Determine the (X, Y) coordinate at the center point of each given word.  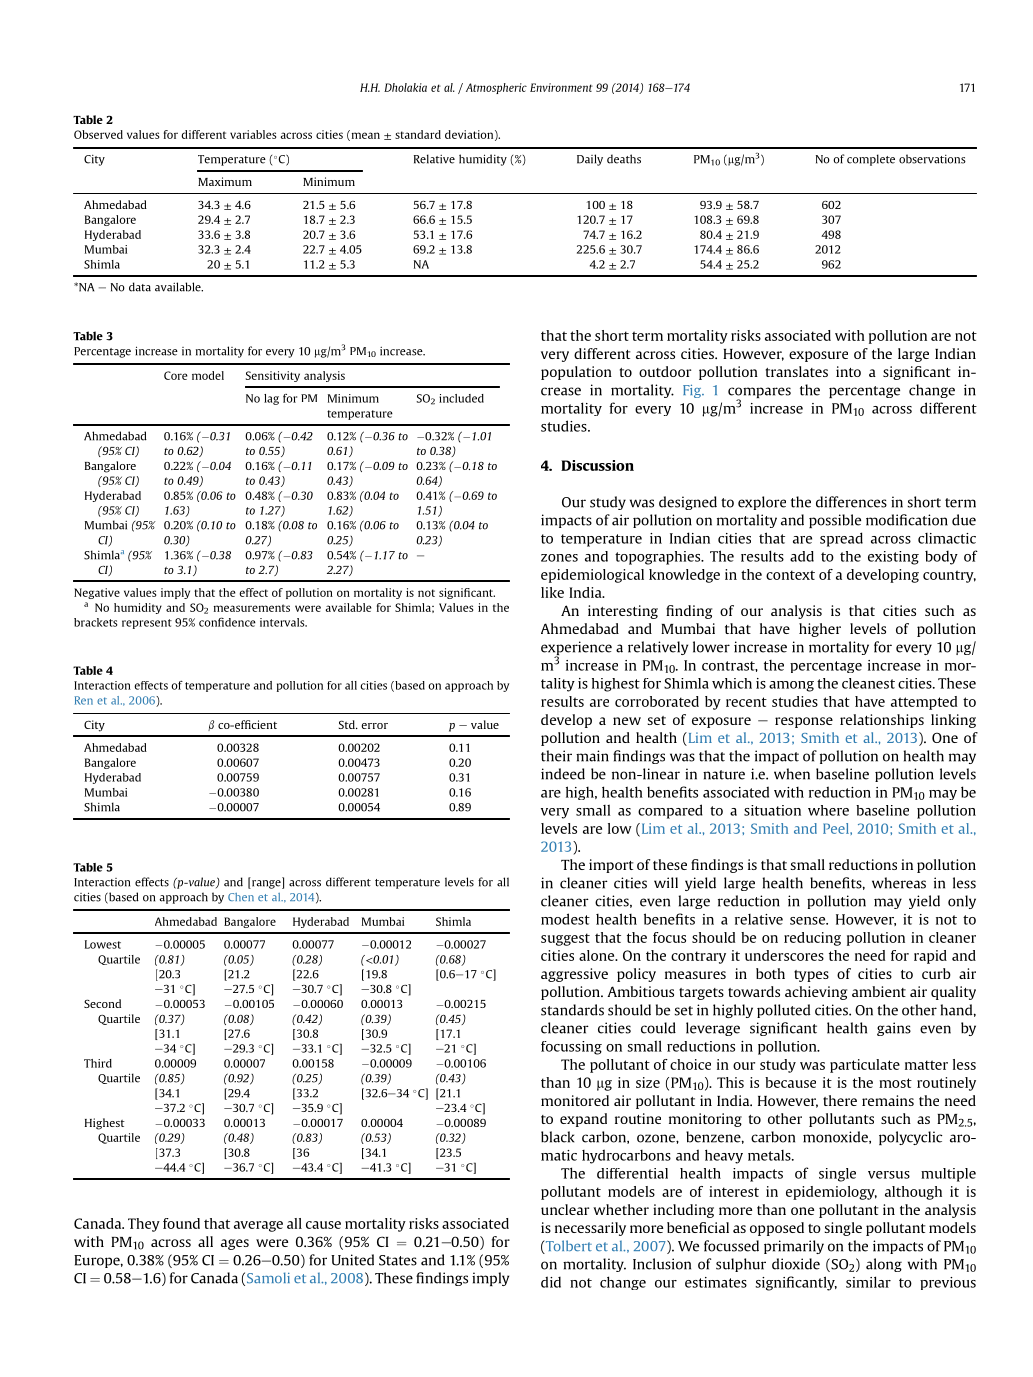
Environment (561, 87)
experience (576, 649)
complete (871, 160)
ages (235, 1244)
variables (253, 134)
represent (147, 624)
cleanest (868, 683)
